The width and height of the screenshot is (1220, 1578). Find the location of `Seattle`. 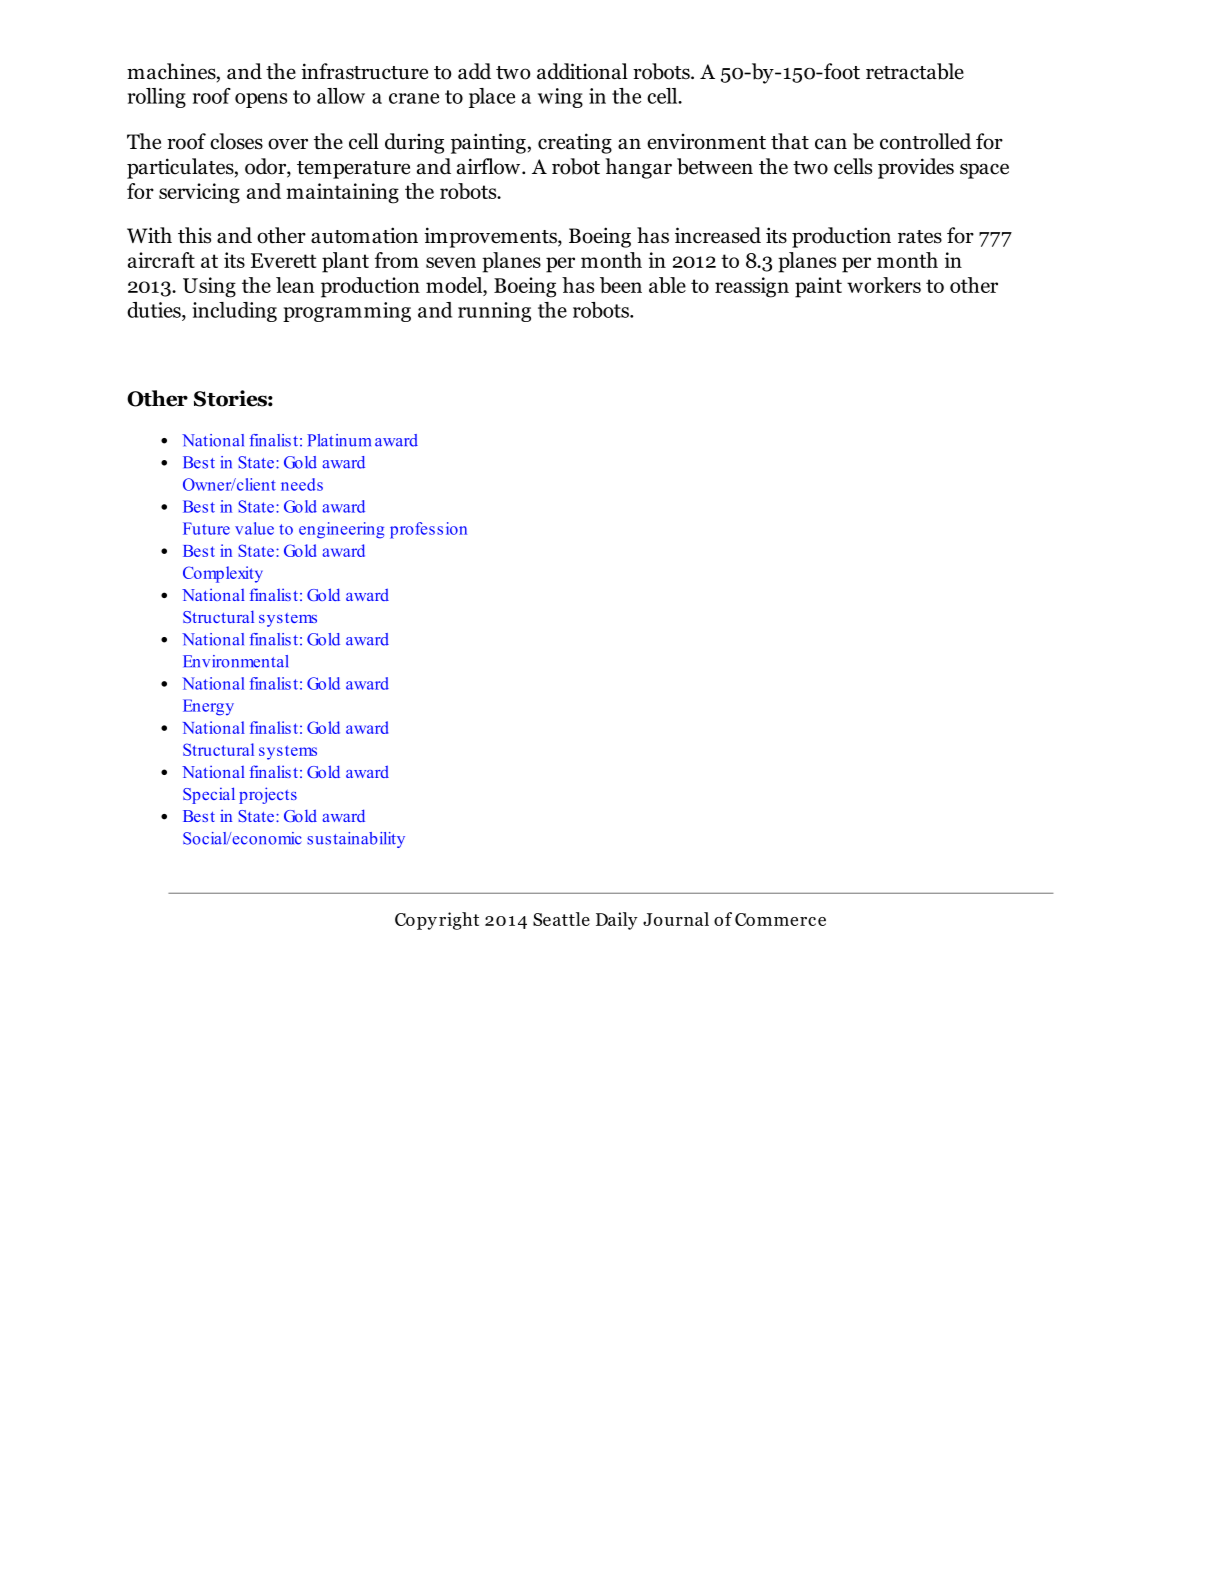

Seattle is located at coordinates (561, 919).
